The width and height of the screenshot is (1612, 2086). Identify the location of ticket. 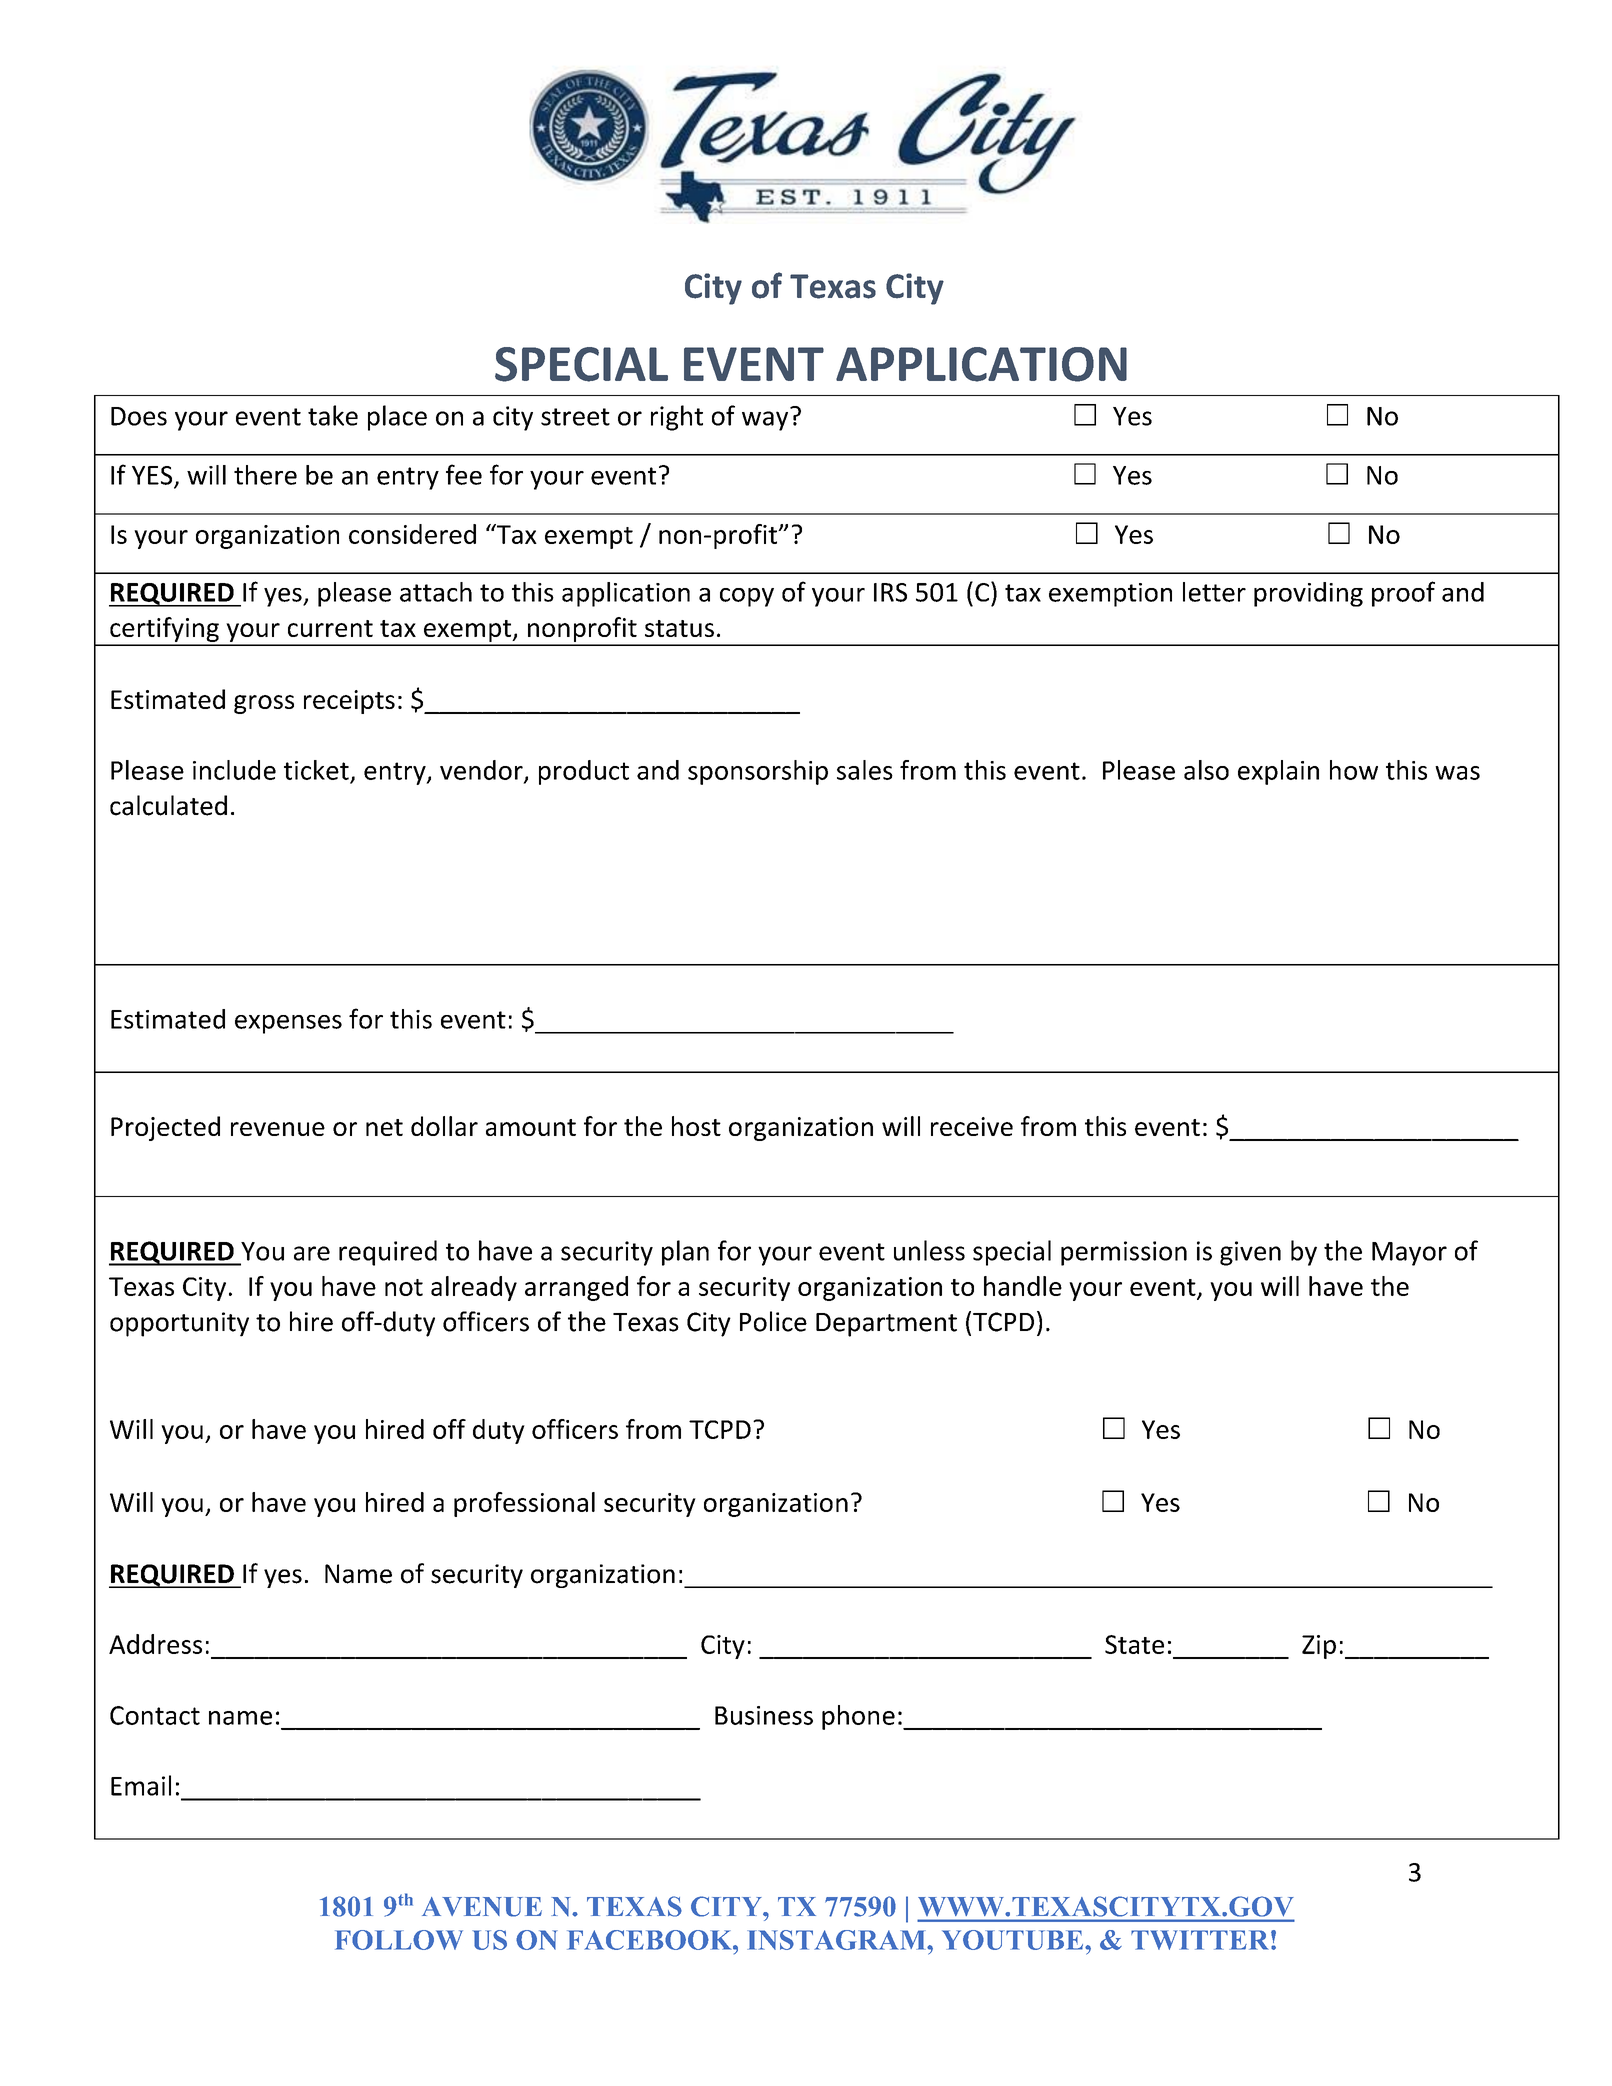
(316, 770).
